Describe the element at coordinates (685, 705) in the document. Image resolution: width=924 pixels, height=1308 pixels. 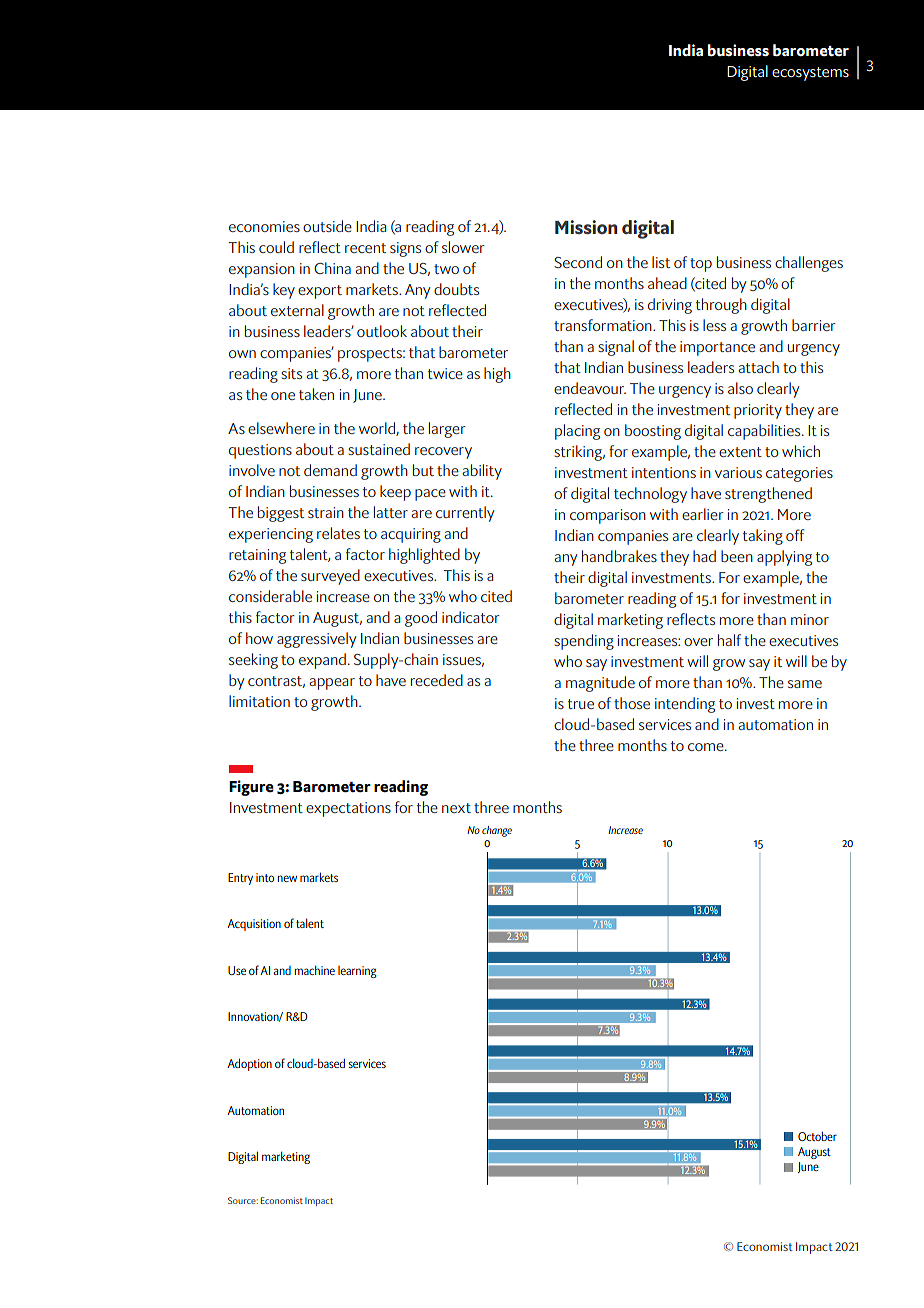
I see `intending` at that location.
